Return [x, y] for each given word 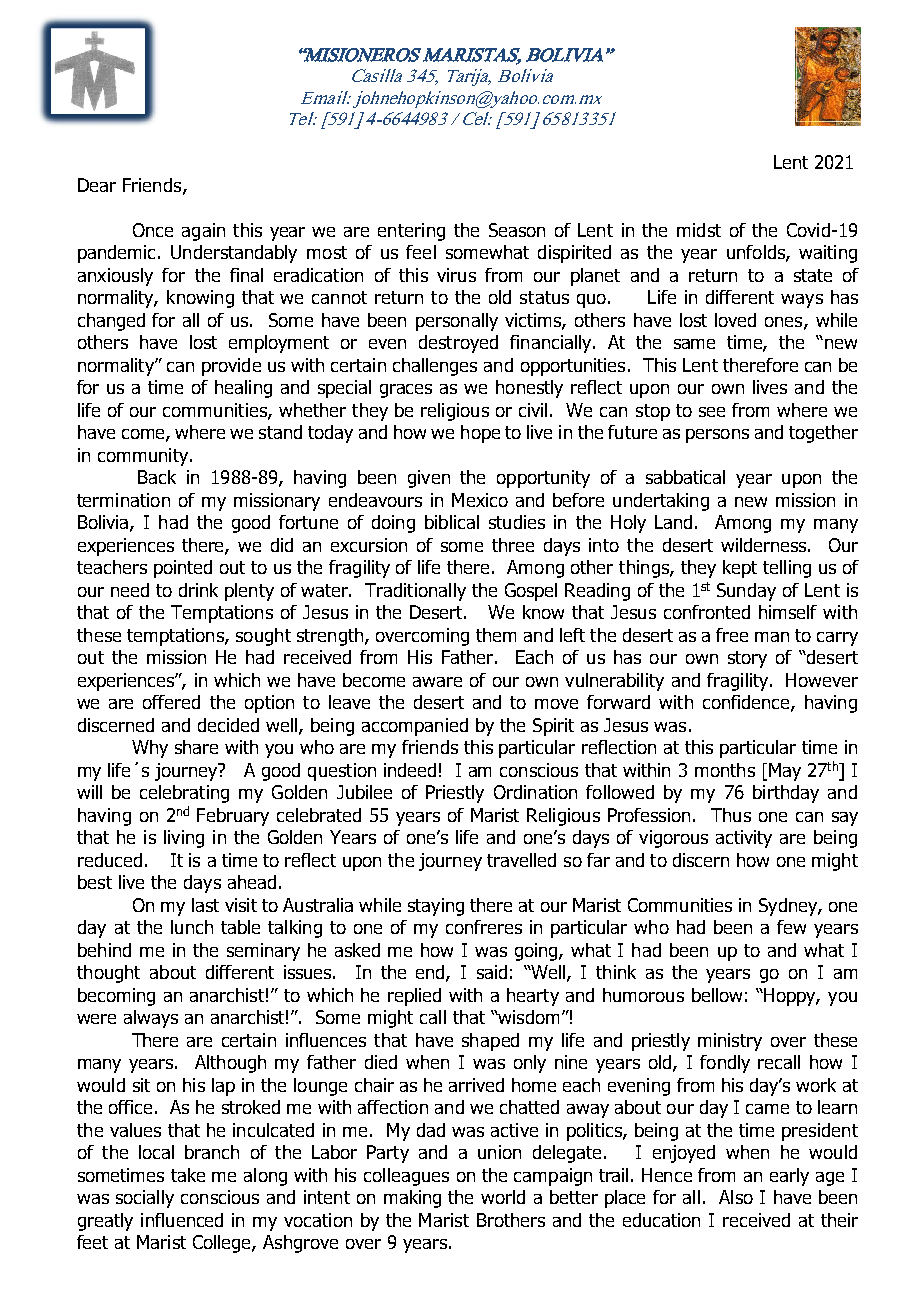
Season [517, 230]
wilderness [765, 545]
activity [744, 839]
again [203, 232]
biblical [452, 522]
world [503, 1197]
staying [436, 907]
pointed [183, 569]
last [205, 905]
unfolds [757, 253]
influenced [182, 1220]
